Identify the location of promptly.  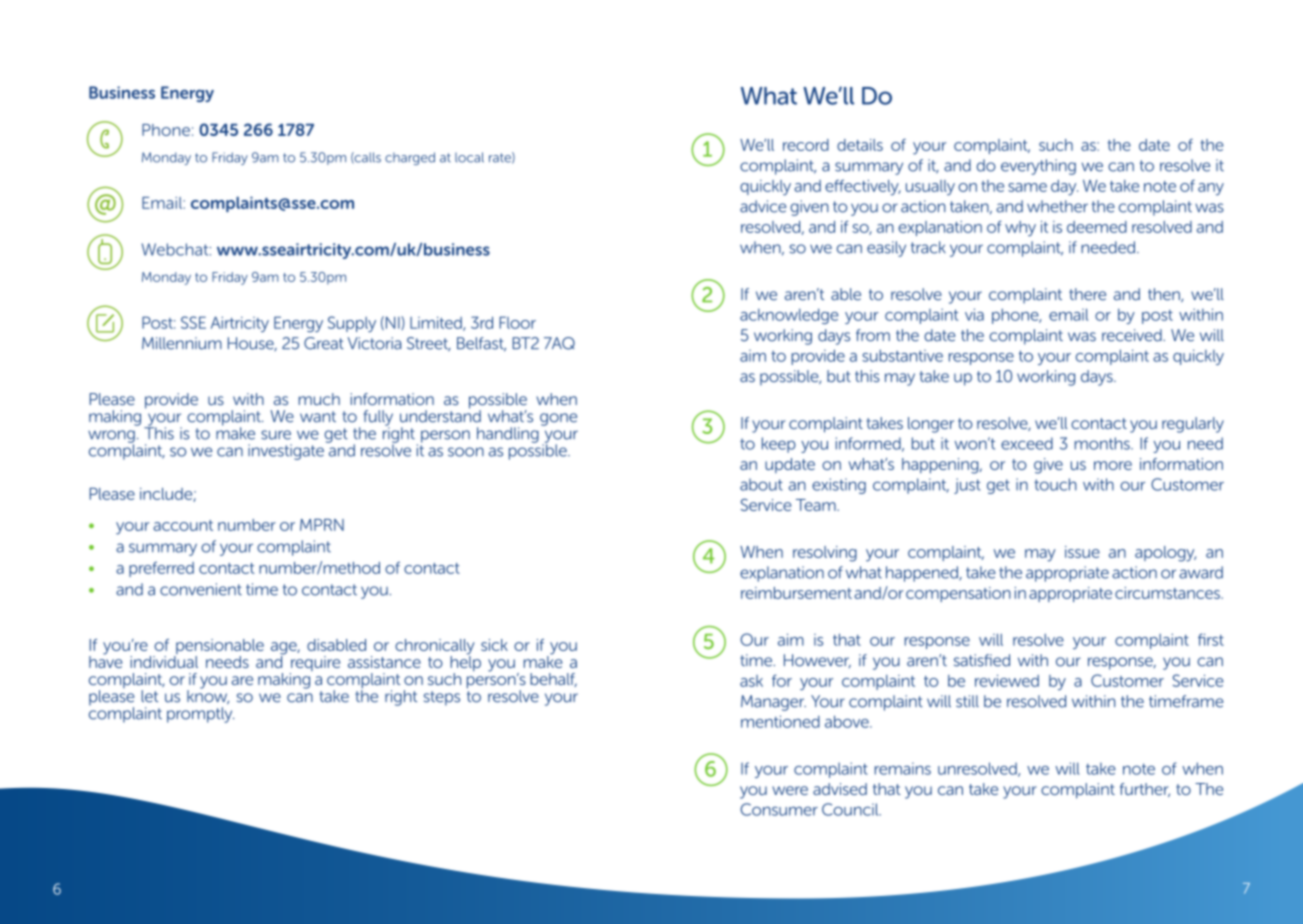
(200, 715).
